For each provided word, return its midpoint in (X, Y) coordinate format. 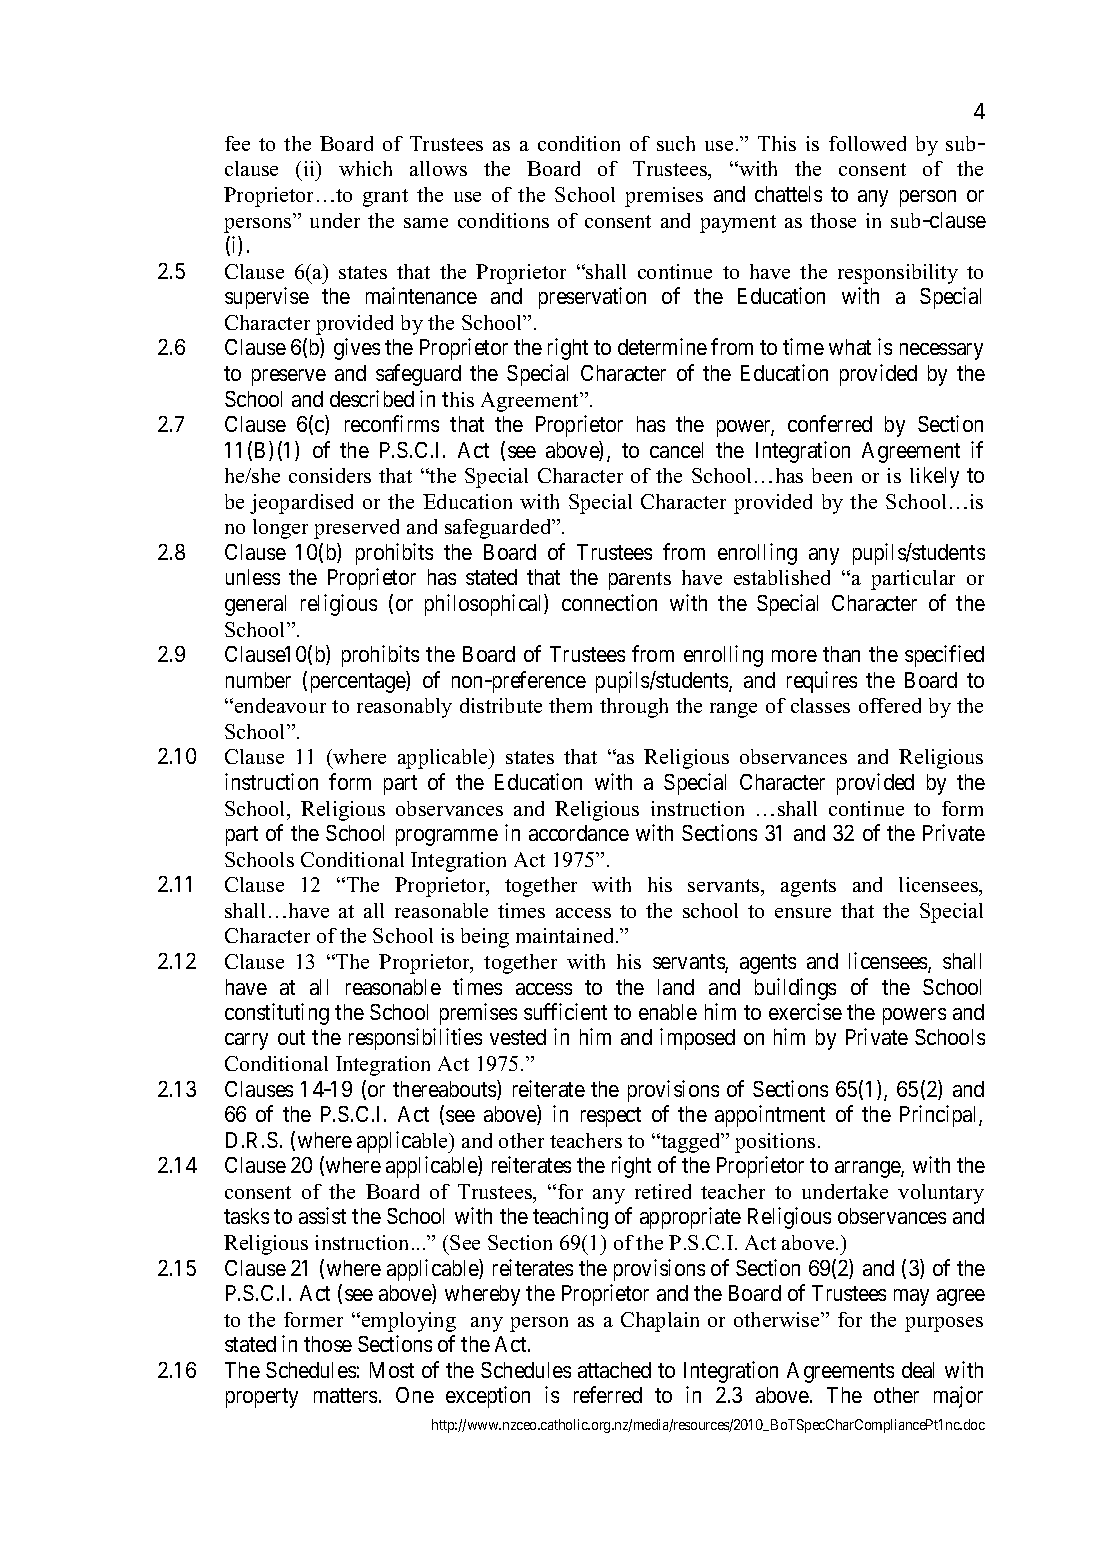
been (832, 475)
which (365, 168)
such (676, 143)
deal (918, 1370)
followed (867, 143)
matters (345, 1396)
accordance (579, 833)
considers (330, 475)
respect (611, 1117)
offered (890, 705)
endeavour (279, 705)
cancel (676, 450)
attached (614, 1370)
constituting (277, 1014)
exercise (805, 1011)
